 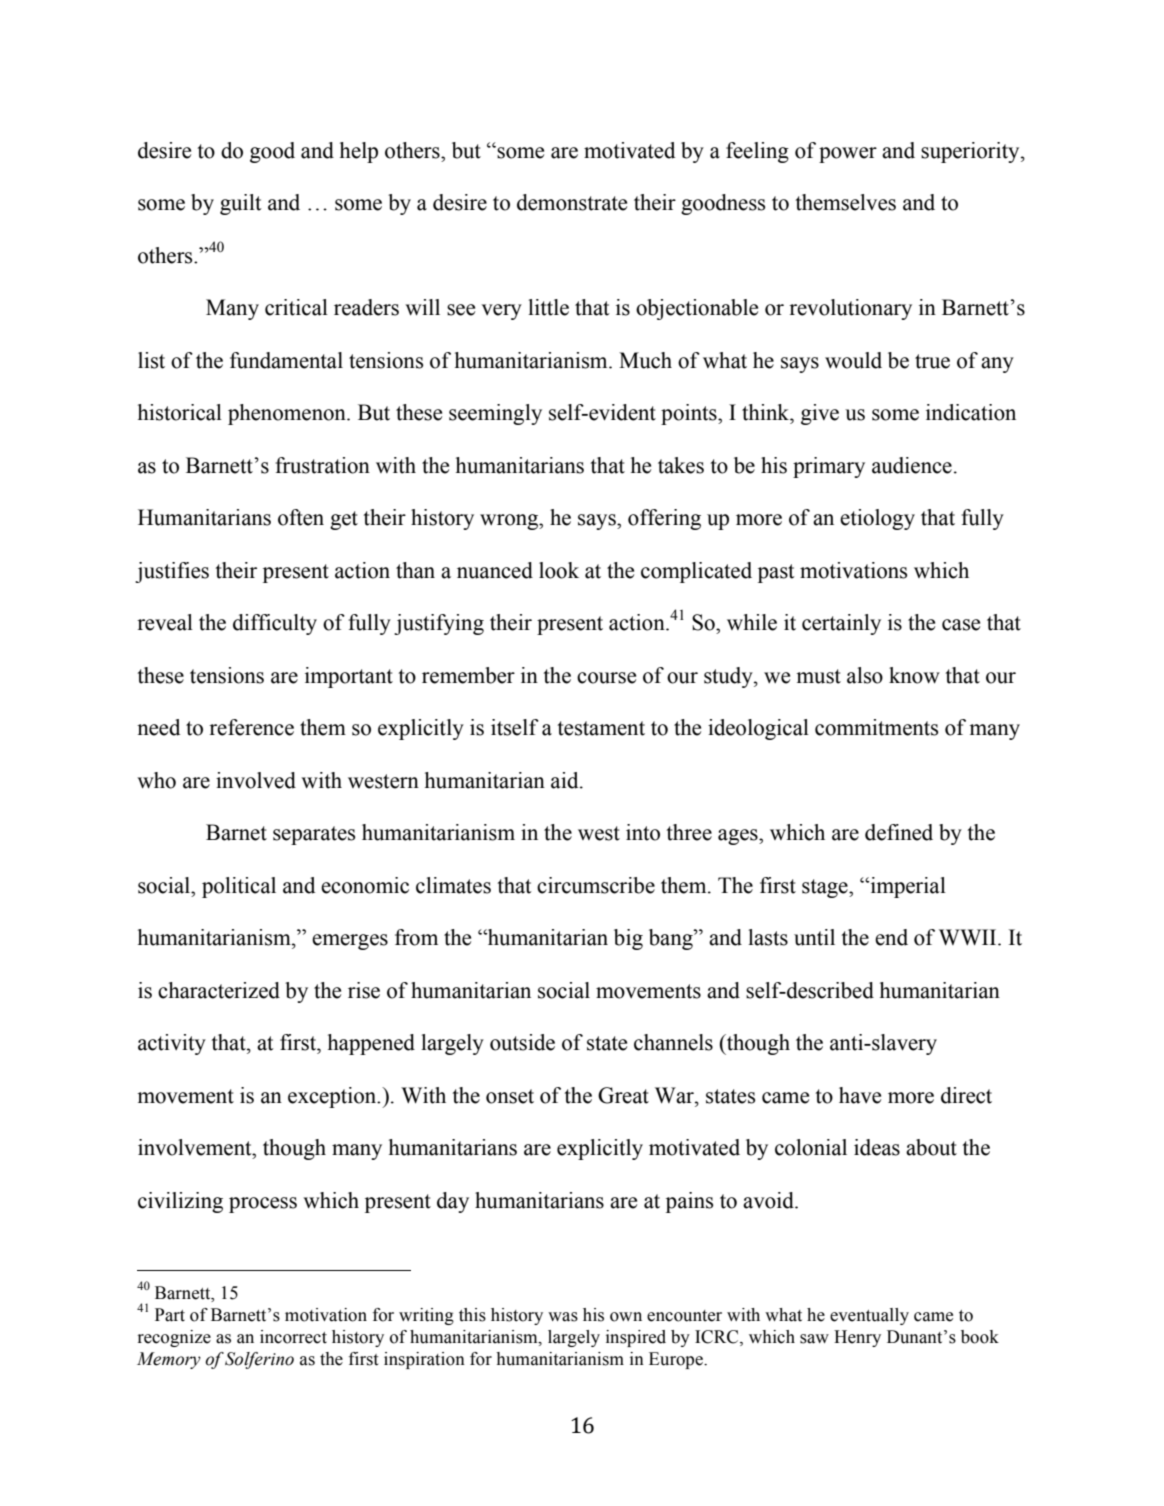 What do you see at coordinates (256, 780) in the screenshot?
I see `involved` at bounding box center [256, 780].
